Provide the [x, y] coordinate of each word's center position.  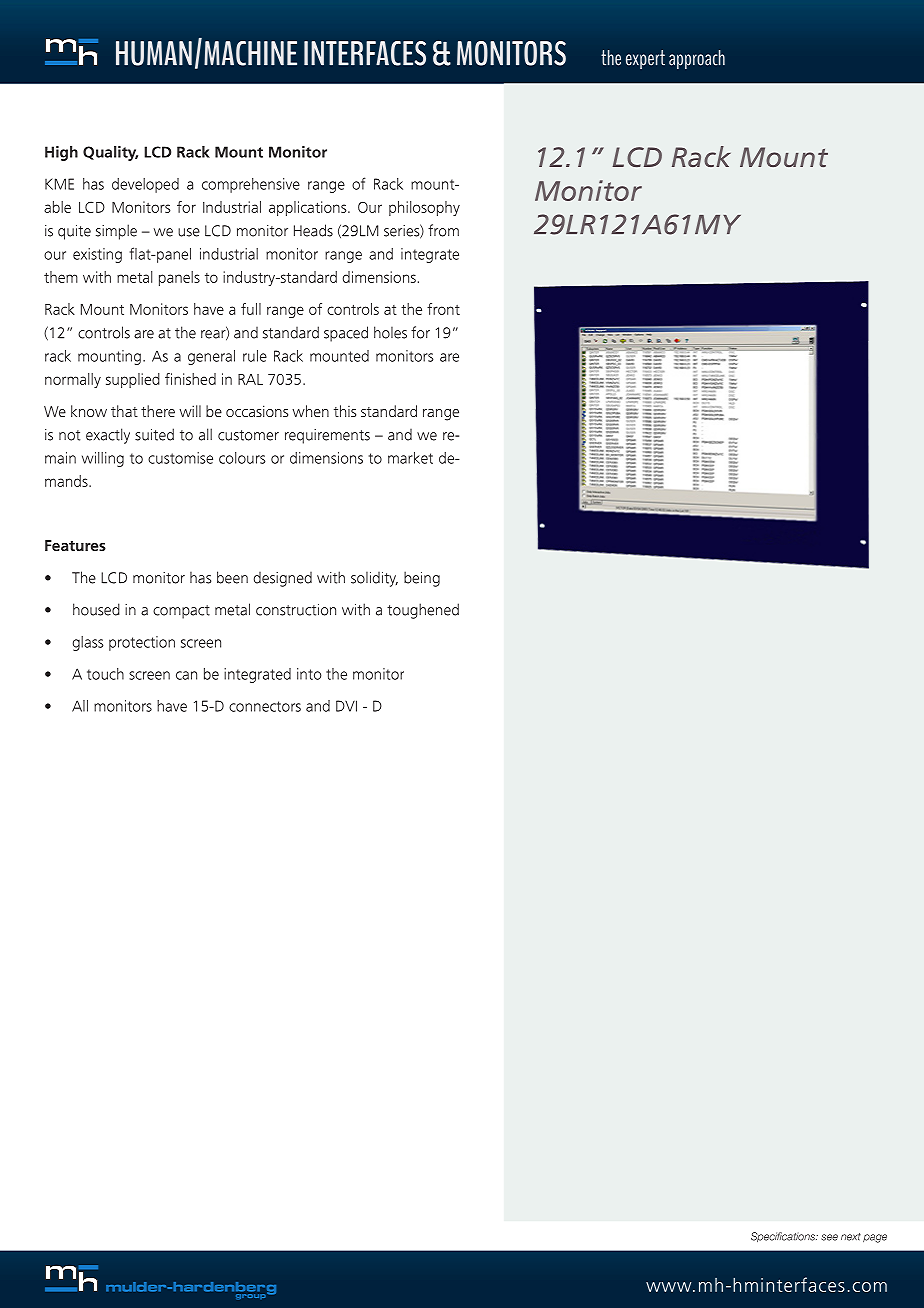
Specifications [784, 1237]
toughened [423, 611]
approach [697, 59]
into [309, 674]
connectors [265, 706]
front [443, 309]
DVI [346, 706]
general [211, 357]
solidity [374, 579]
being [422, 579]
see [829, 1237]
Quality [110, 153]
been [232, 577]
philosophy [424, 208]
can [186, 675]
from [443, 230]
